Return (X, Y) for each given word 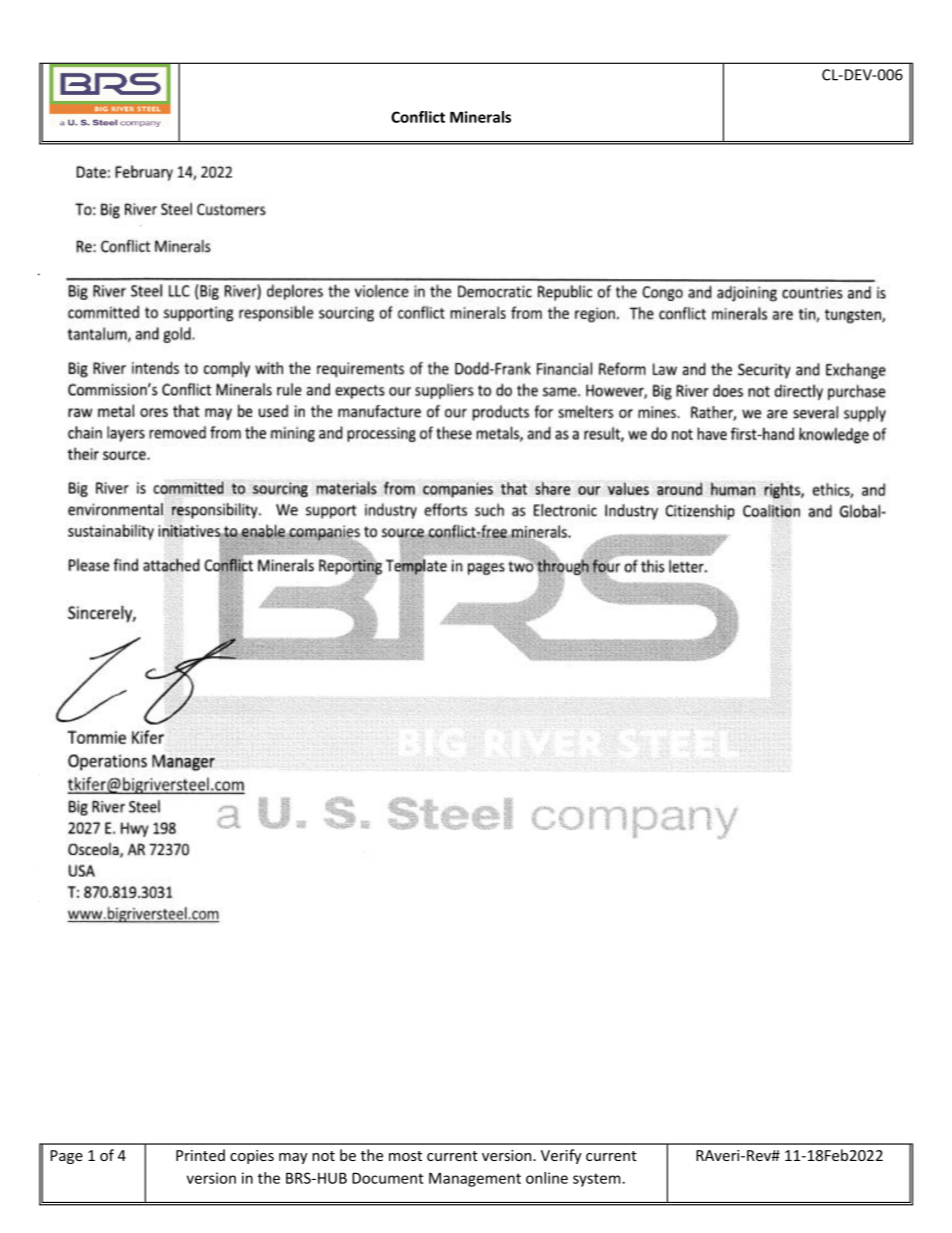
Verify (561, 1156)
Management (475, 1179)
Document (388, 1178)
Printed (200, 1155)
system (598, 1180)
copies (252, 1157)
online (547, 1178)
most (405, 1156)
